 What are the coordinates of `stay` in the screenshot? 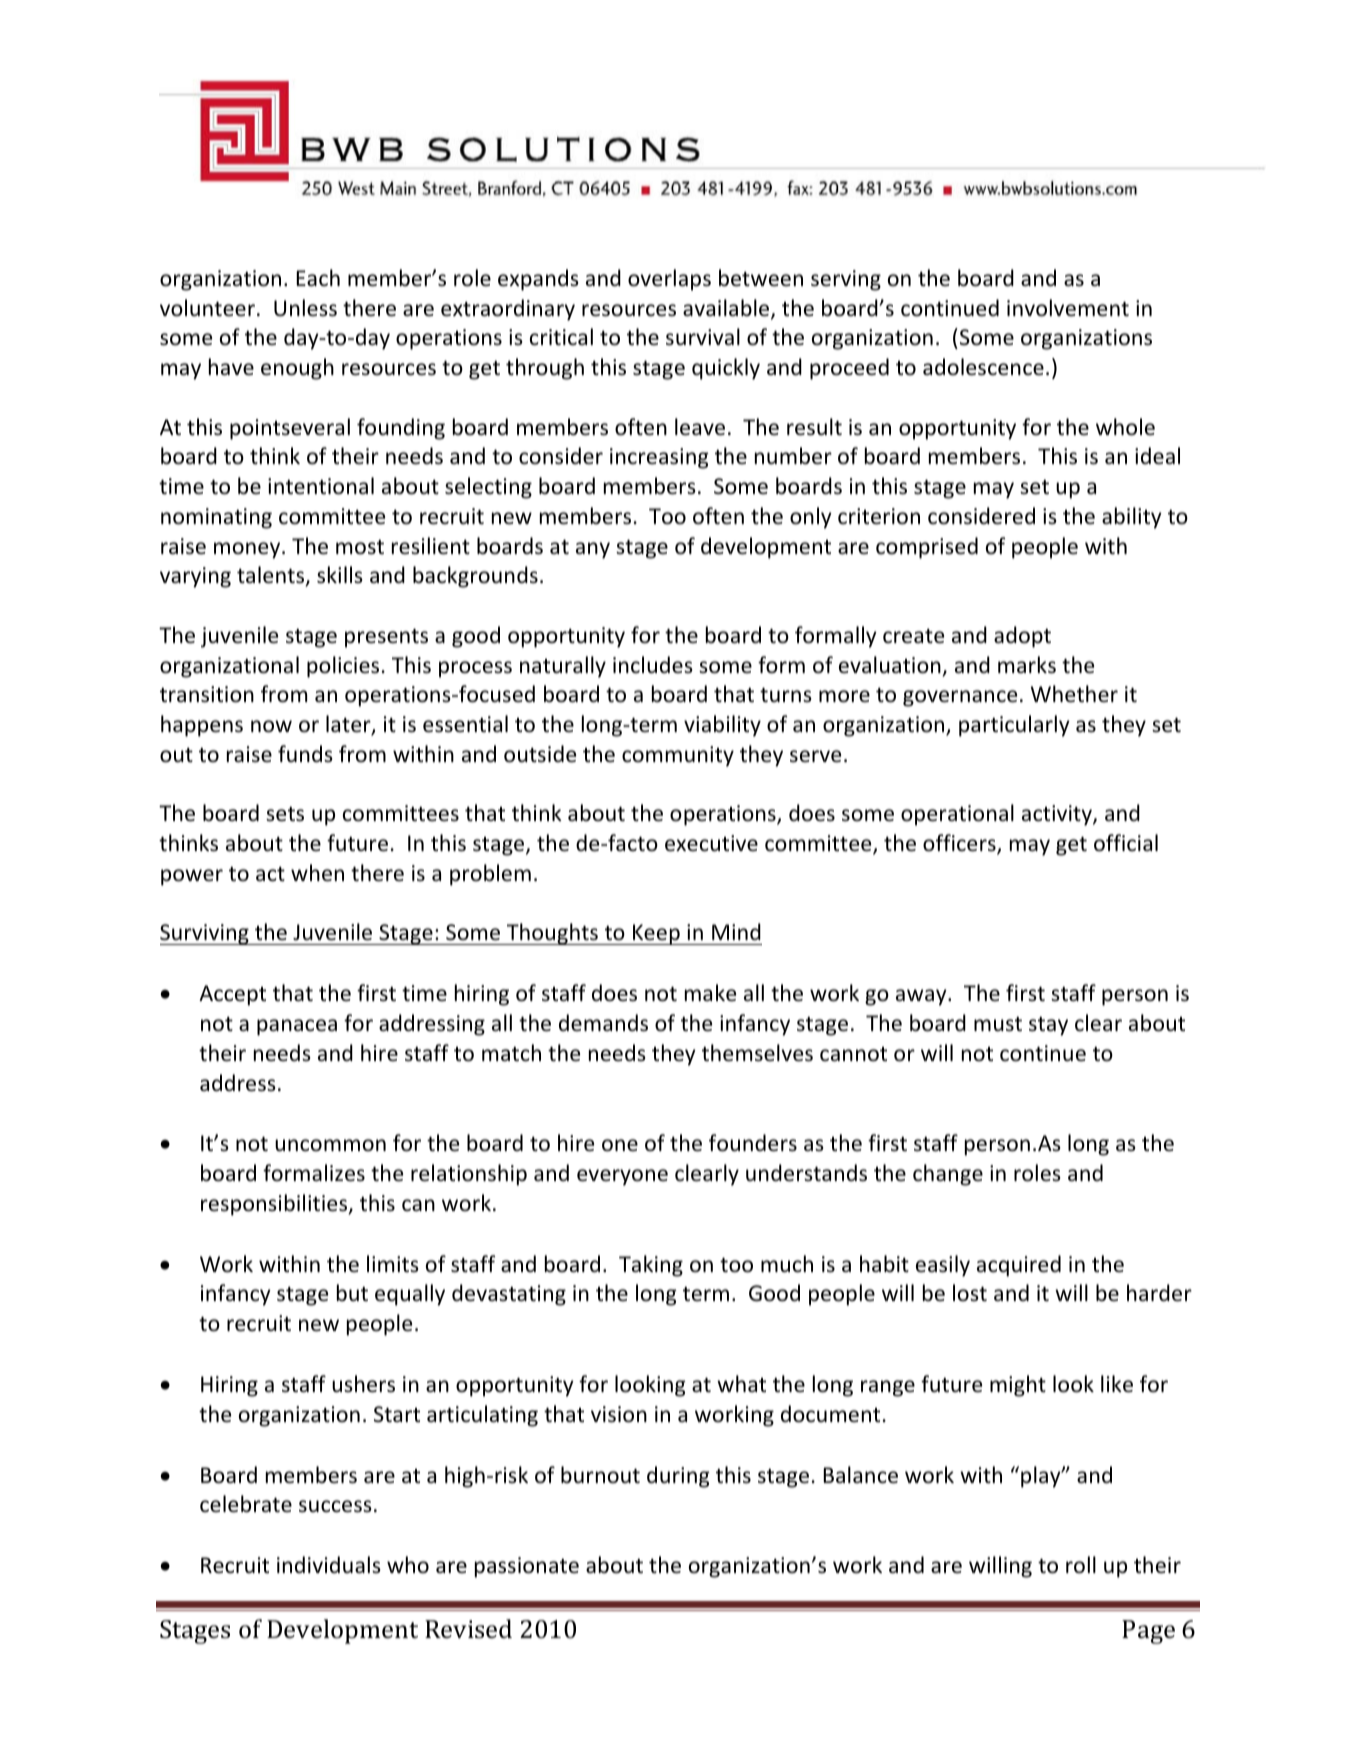 It's located at (1048, 1026).
